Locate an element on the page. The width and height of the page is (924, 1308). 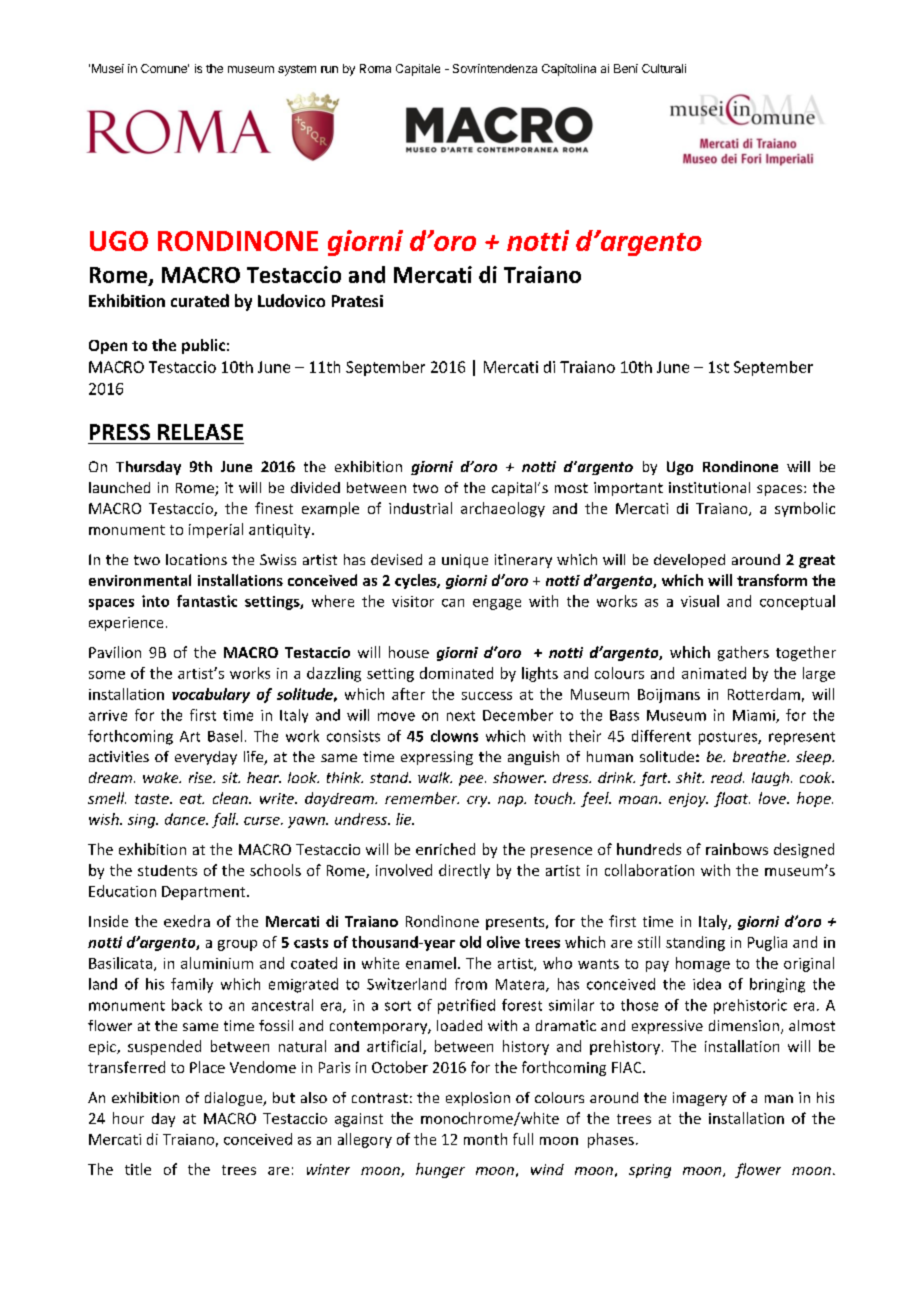
fantastic is located at coordinates (207, 601).
